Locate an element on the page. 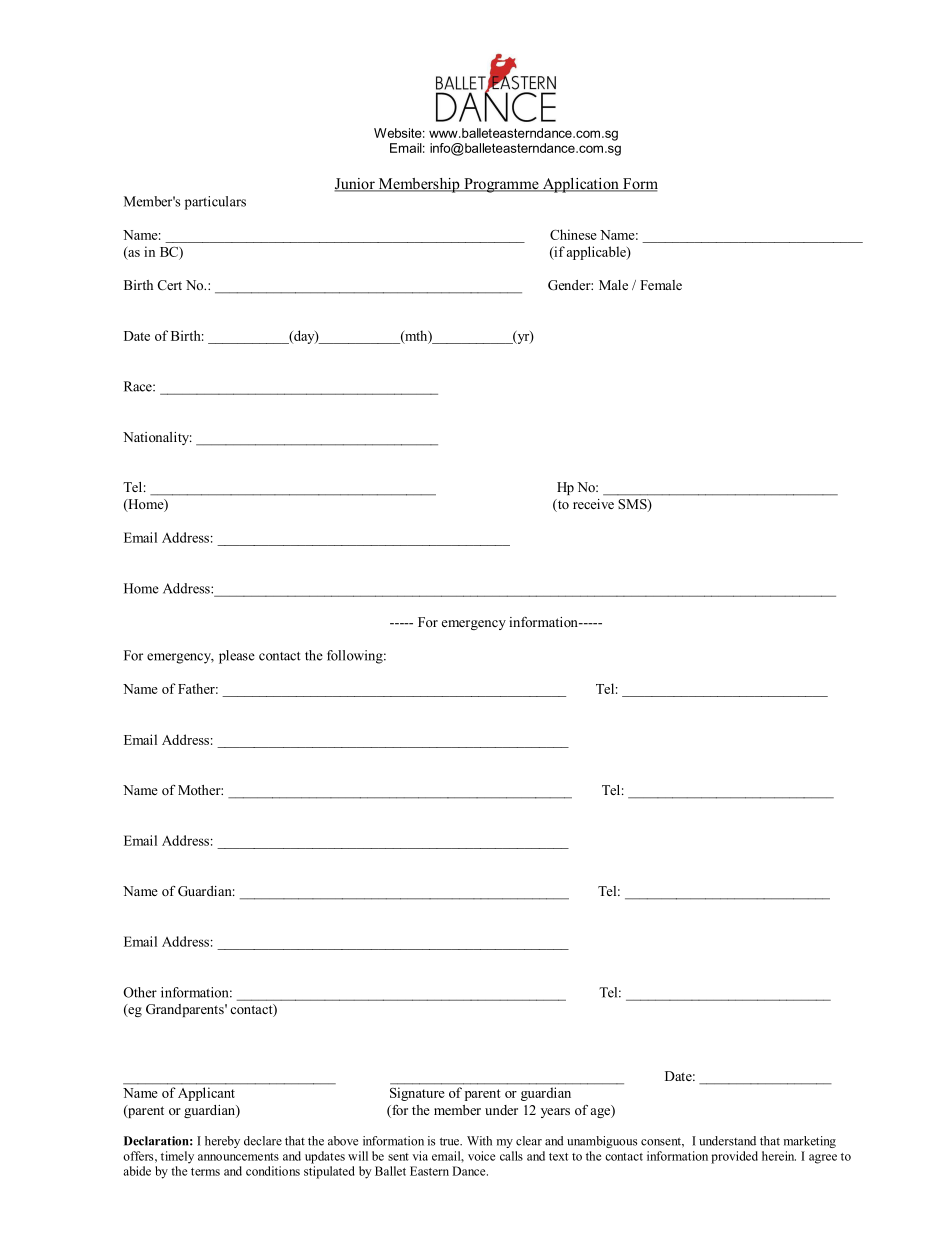 This image has width=952, height=1233. marketing is located at coordinates (810, 1142).
